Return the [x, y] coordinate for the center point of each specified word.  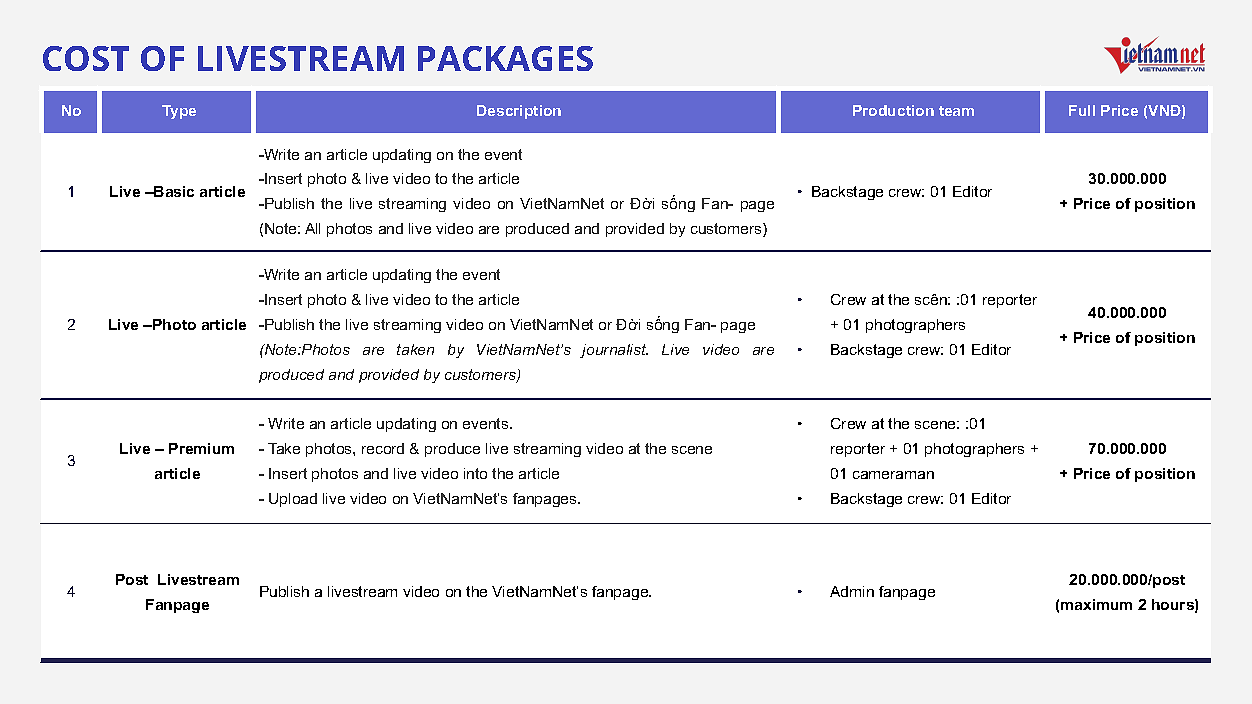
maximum [1096, 604]
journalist [614, 351]
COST [86, 58]
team [956, 111]
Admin [852, 591]
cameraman [893, 475]
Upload [293, 500]
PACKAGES [505, 58]
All [312, 228]
